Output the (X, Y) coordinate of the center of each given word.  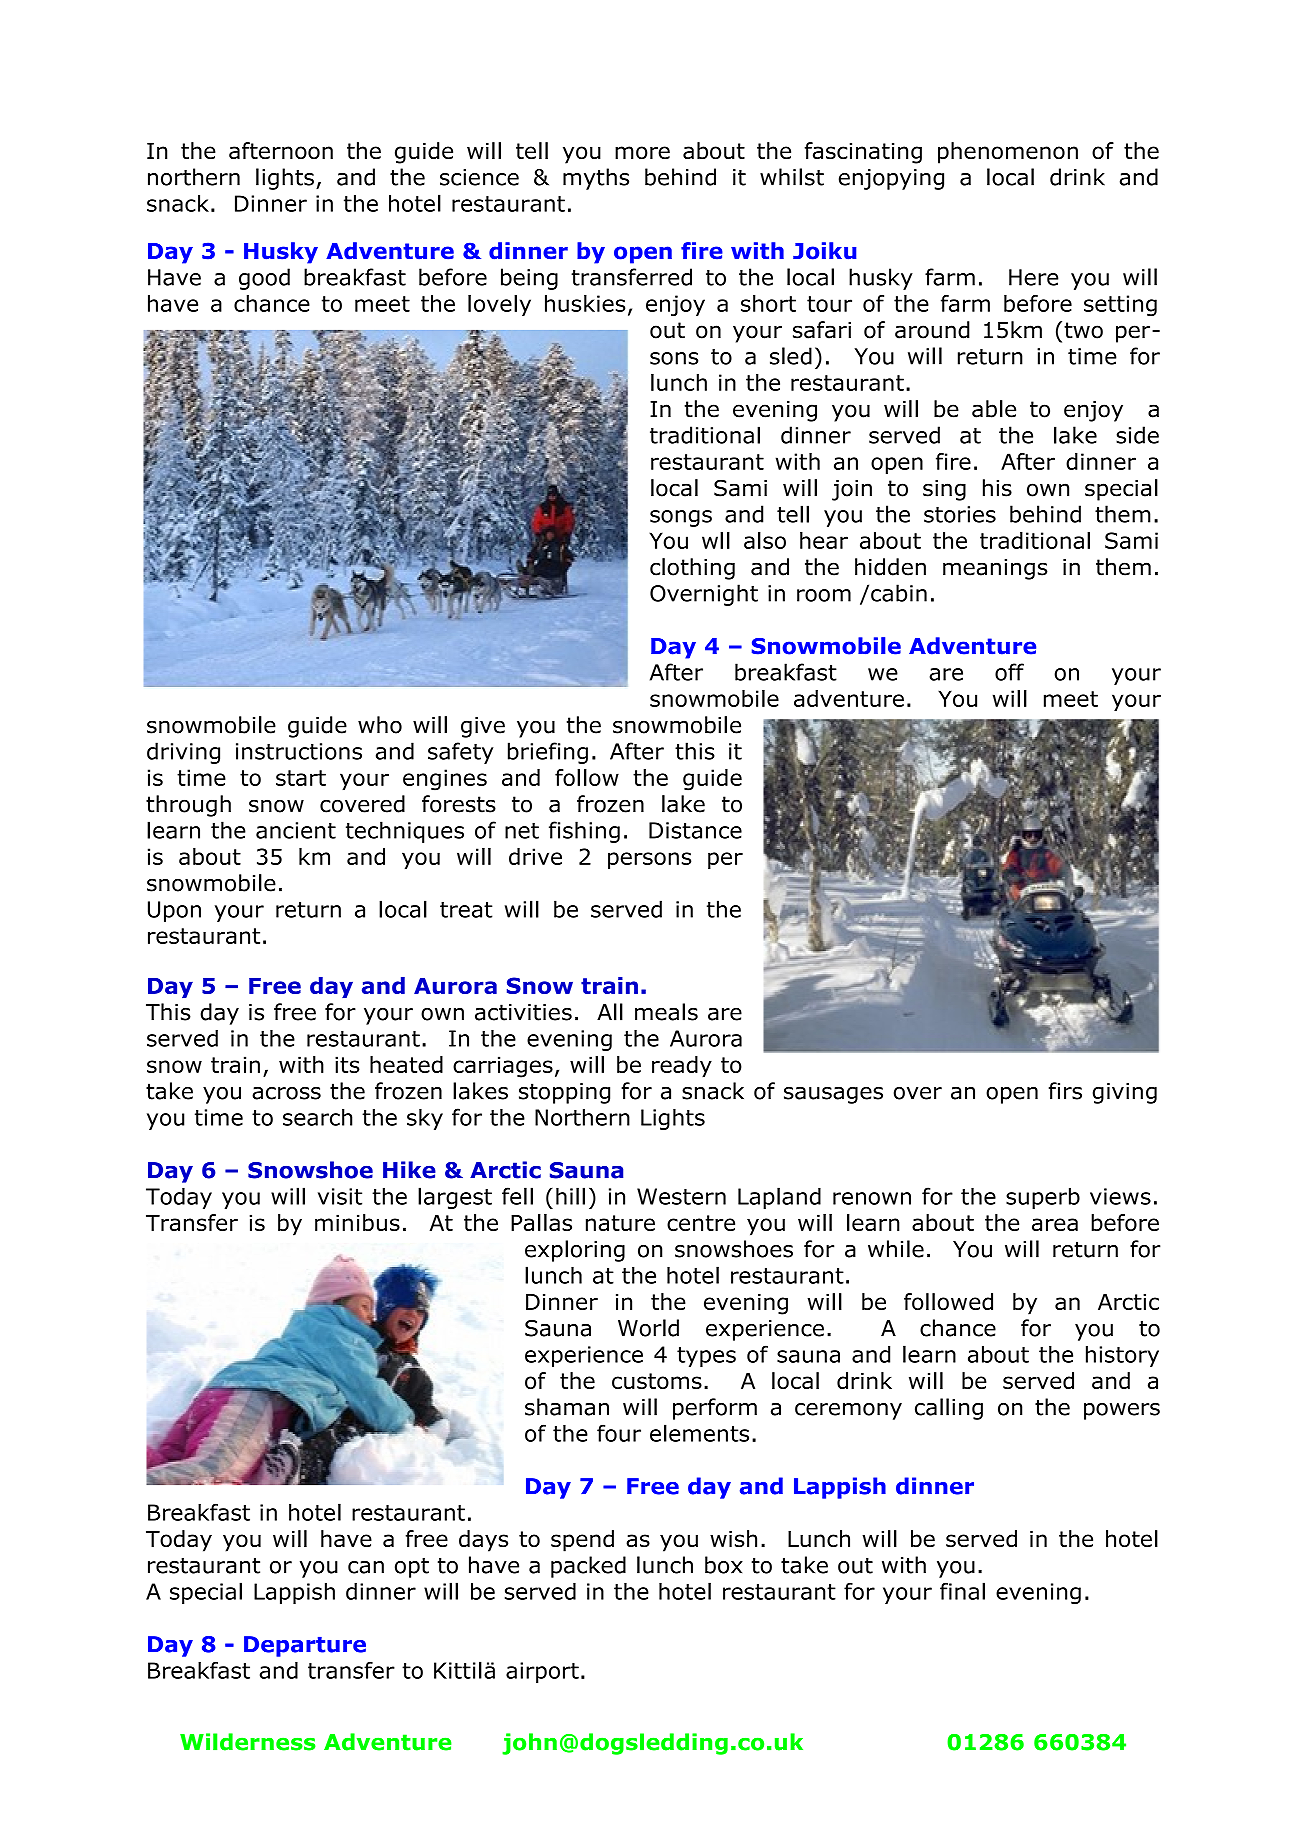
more (642, 153)
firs (1065, 1091)
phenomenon (1008, 153)
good (264, 279)
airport (542, 1672)
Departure (305, 1646)
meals (666, 1012)
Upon (174, 911)
